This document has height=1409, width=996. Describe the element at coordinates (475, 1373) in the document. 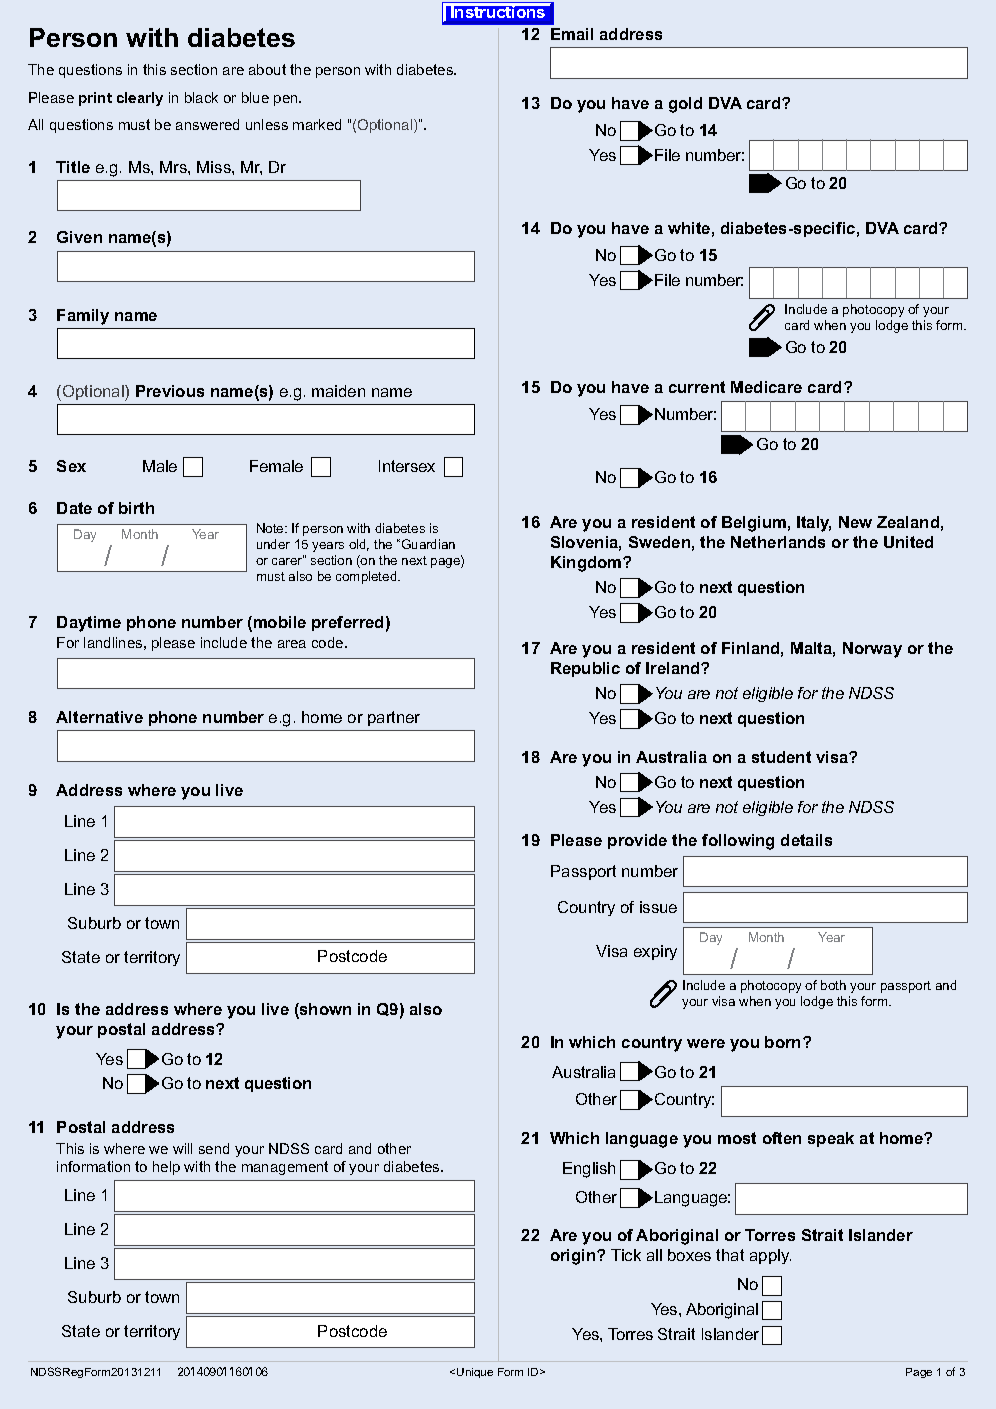

I see `Unique` at that location.
